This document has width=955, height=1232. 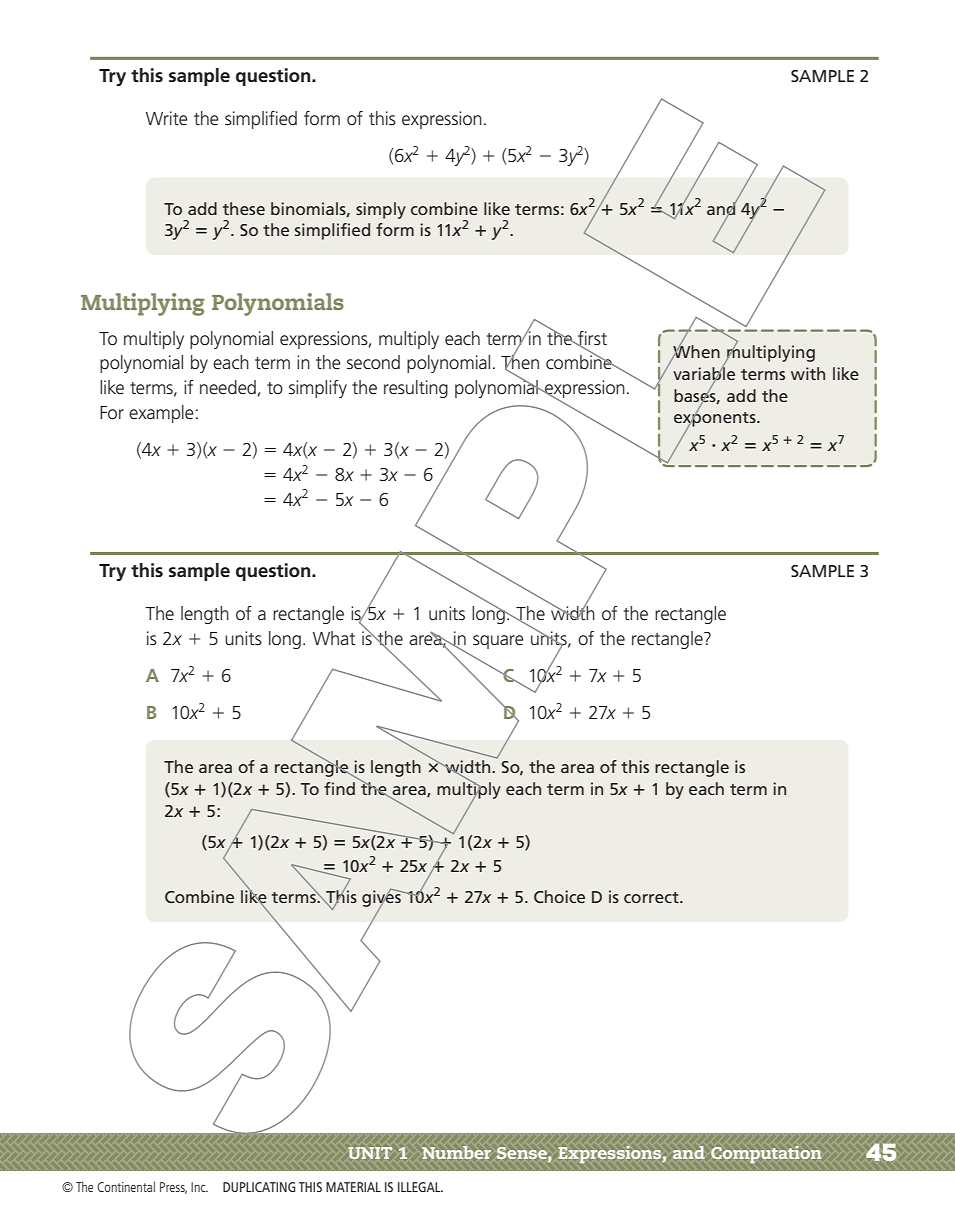 I want to click on example, so click(x=161, y=414).
